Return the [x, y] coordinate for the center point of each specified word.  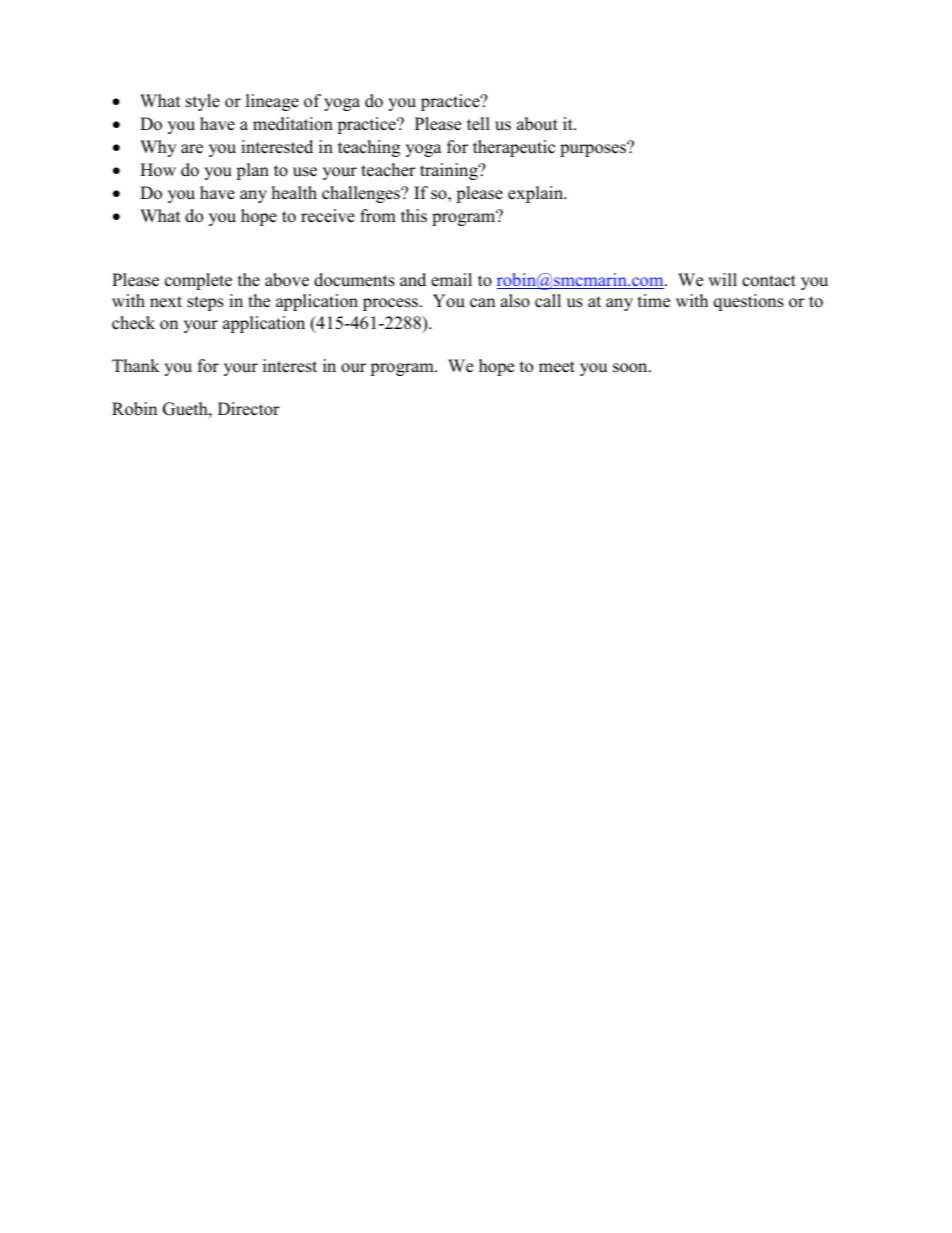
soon [631, 368]
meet [557, 367]
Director [249, 409]
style [203, 102]
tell [478, 124]
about [537, 124]
